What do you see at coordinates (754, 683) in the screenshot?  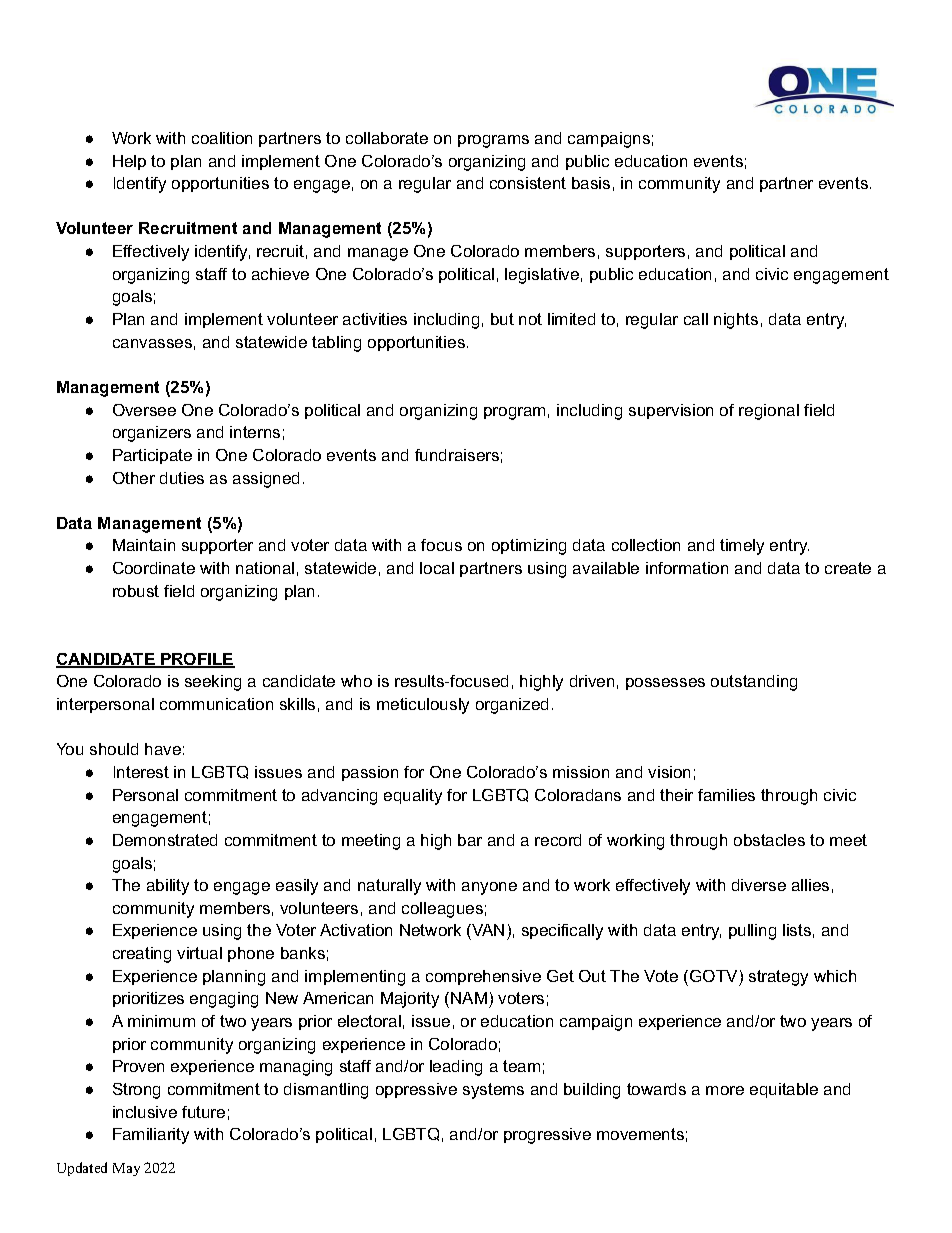 I see `outstanding` at bounding box center [754, 683].
